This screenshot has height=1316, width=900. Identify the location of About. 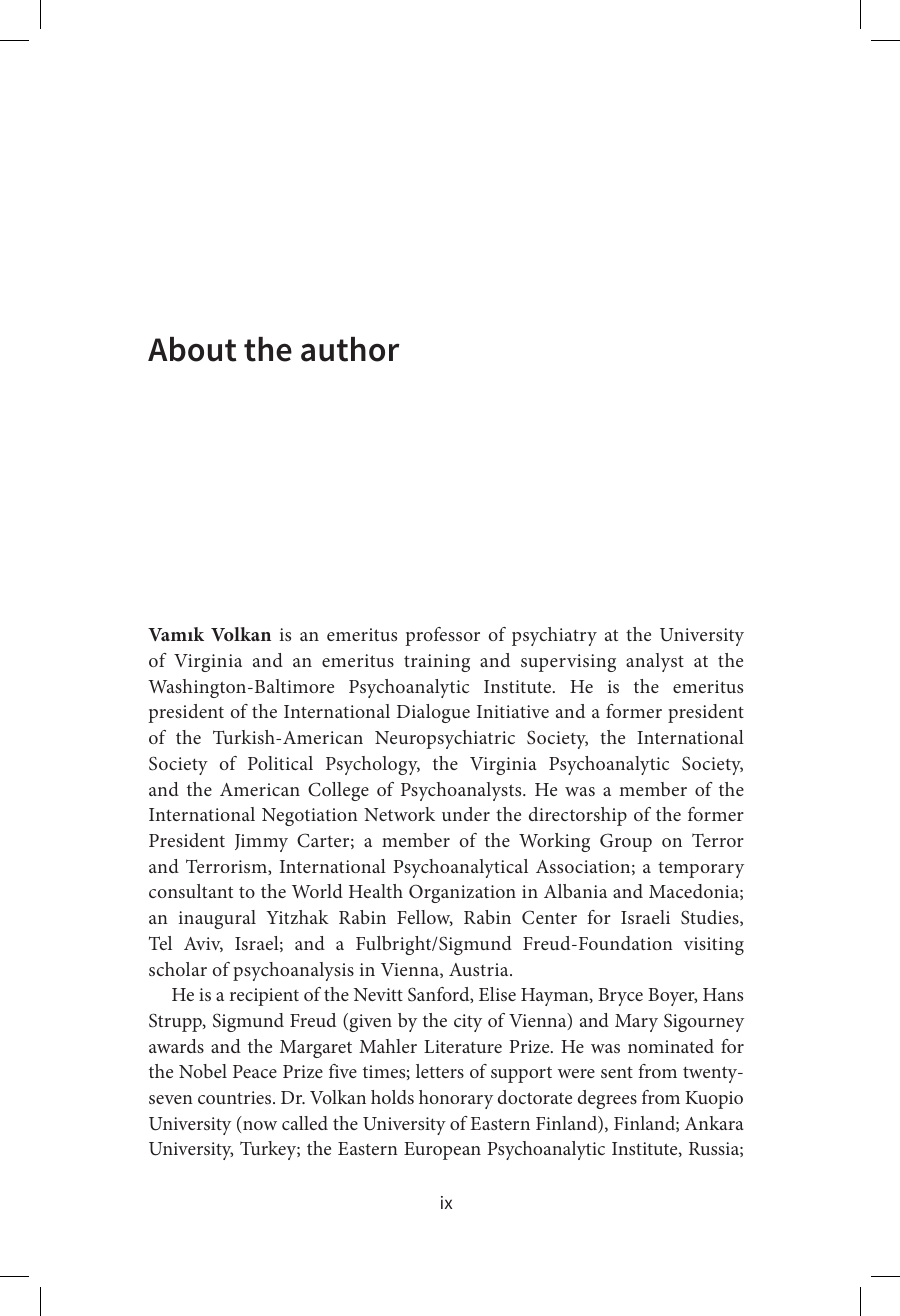
(192, 349).
